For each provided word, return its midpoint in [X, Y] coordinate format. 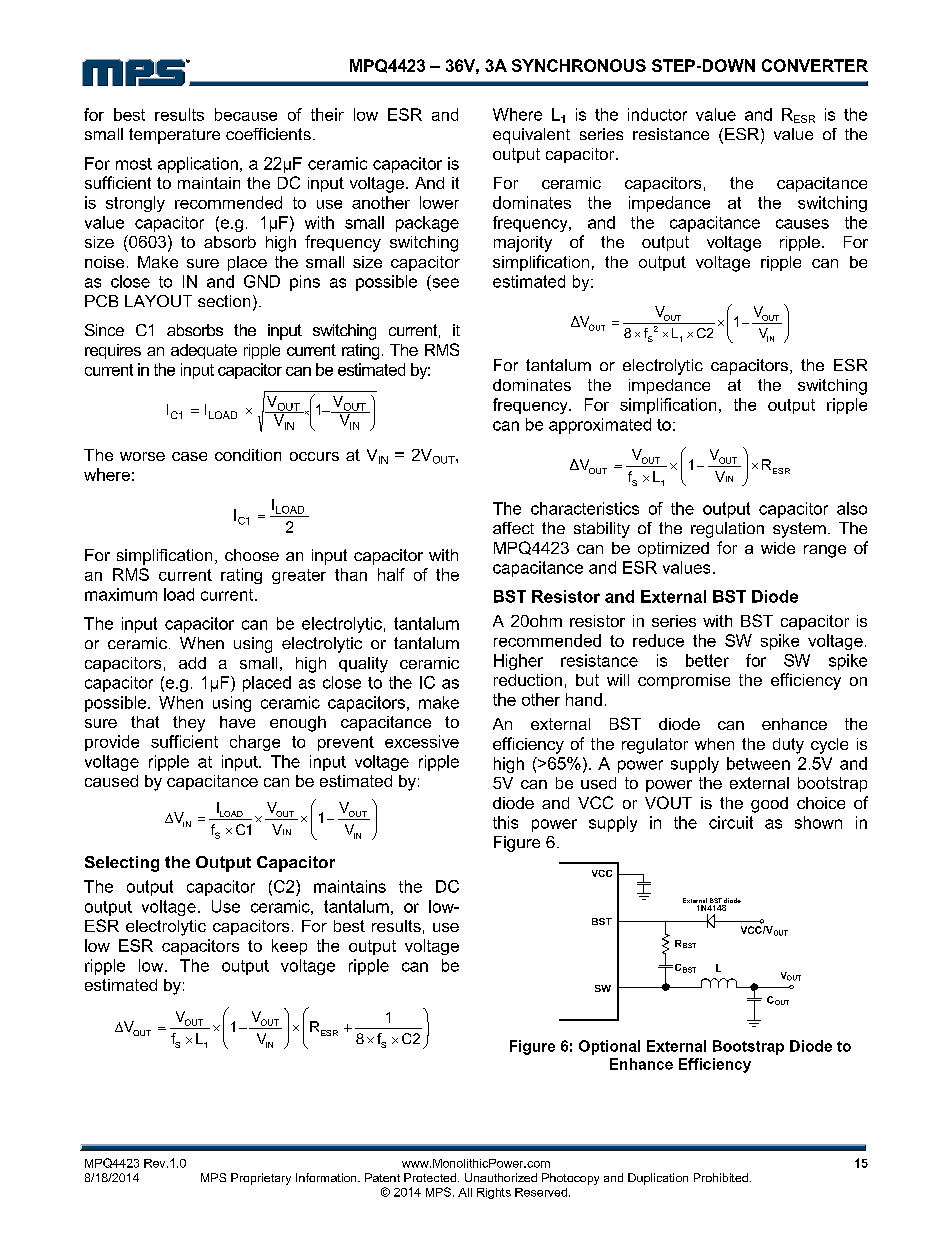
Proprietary [261, 1179]
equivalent [531, 136]
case [189, 456]
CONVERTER [815, 65]
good [769, 805]
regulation [727, 530]
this [505, 822]
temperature [174, 136]
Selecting [122, 864]
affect [513, 528]
